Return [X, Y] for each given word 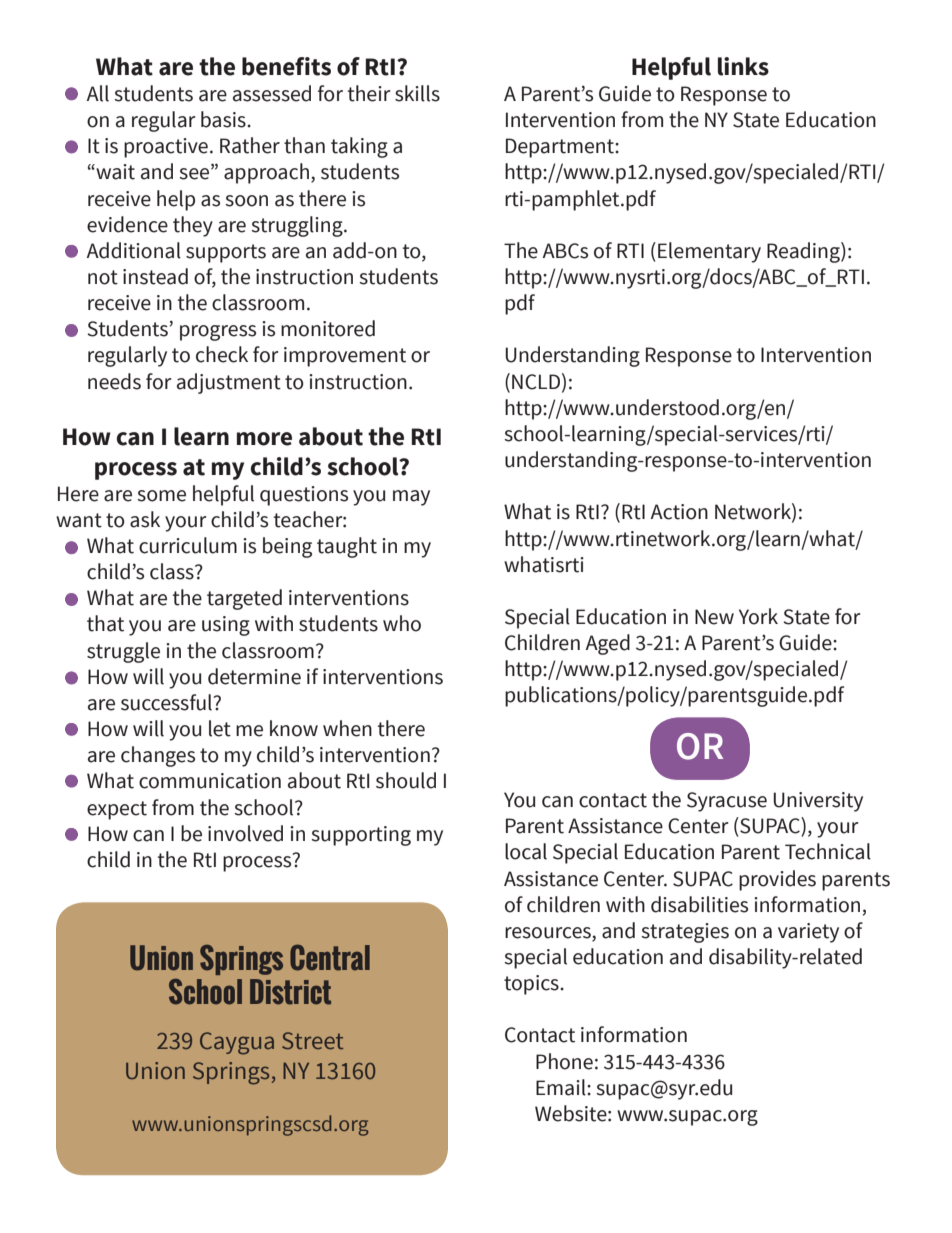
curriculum [188, 545]
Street [312, 1040]
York [758, 616]
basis [224, 119]
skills [417, 93]
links [743, 66]
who [402, 623]
